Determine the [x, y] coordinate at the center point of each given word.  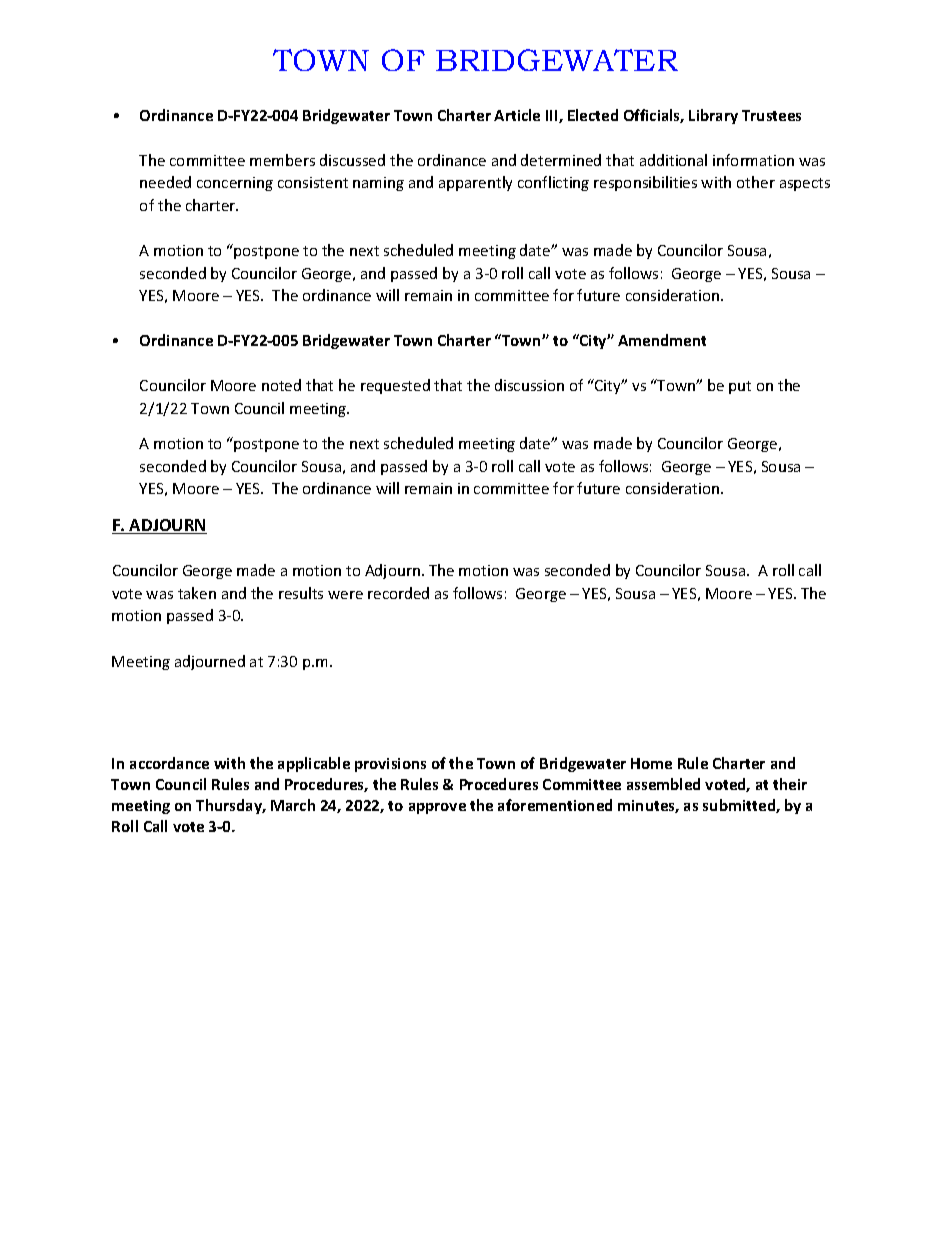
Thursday [230, 806]
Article [517, 115]
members [282, 160]
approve [437, 808]
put [740, 387]
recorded [398, 593]
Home [651, 763]
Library [713, 116]
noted [281, 385]
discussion [529, 385]
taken [197, 593]
